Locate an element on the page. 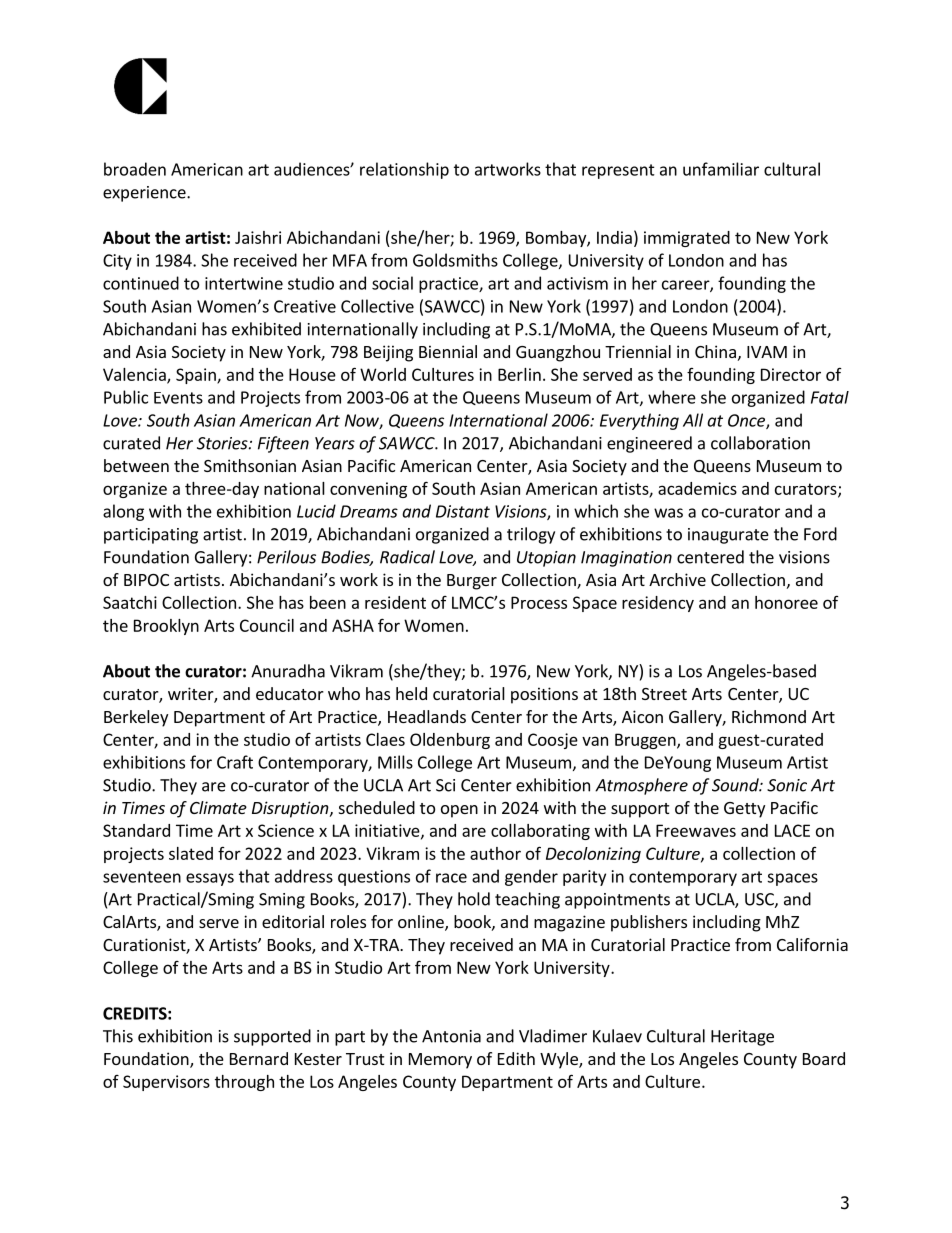 The height and width of the document is (1233, 952). relationship is located at coordinates (404, 170).
